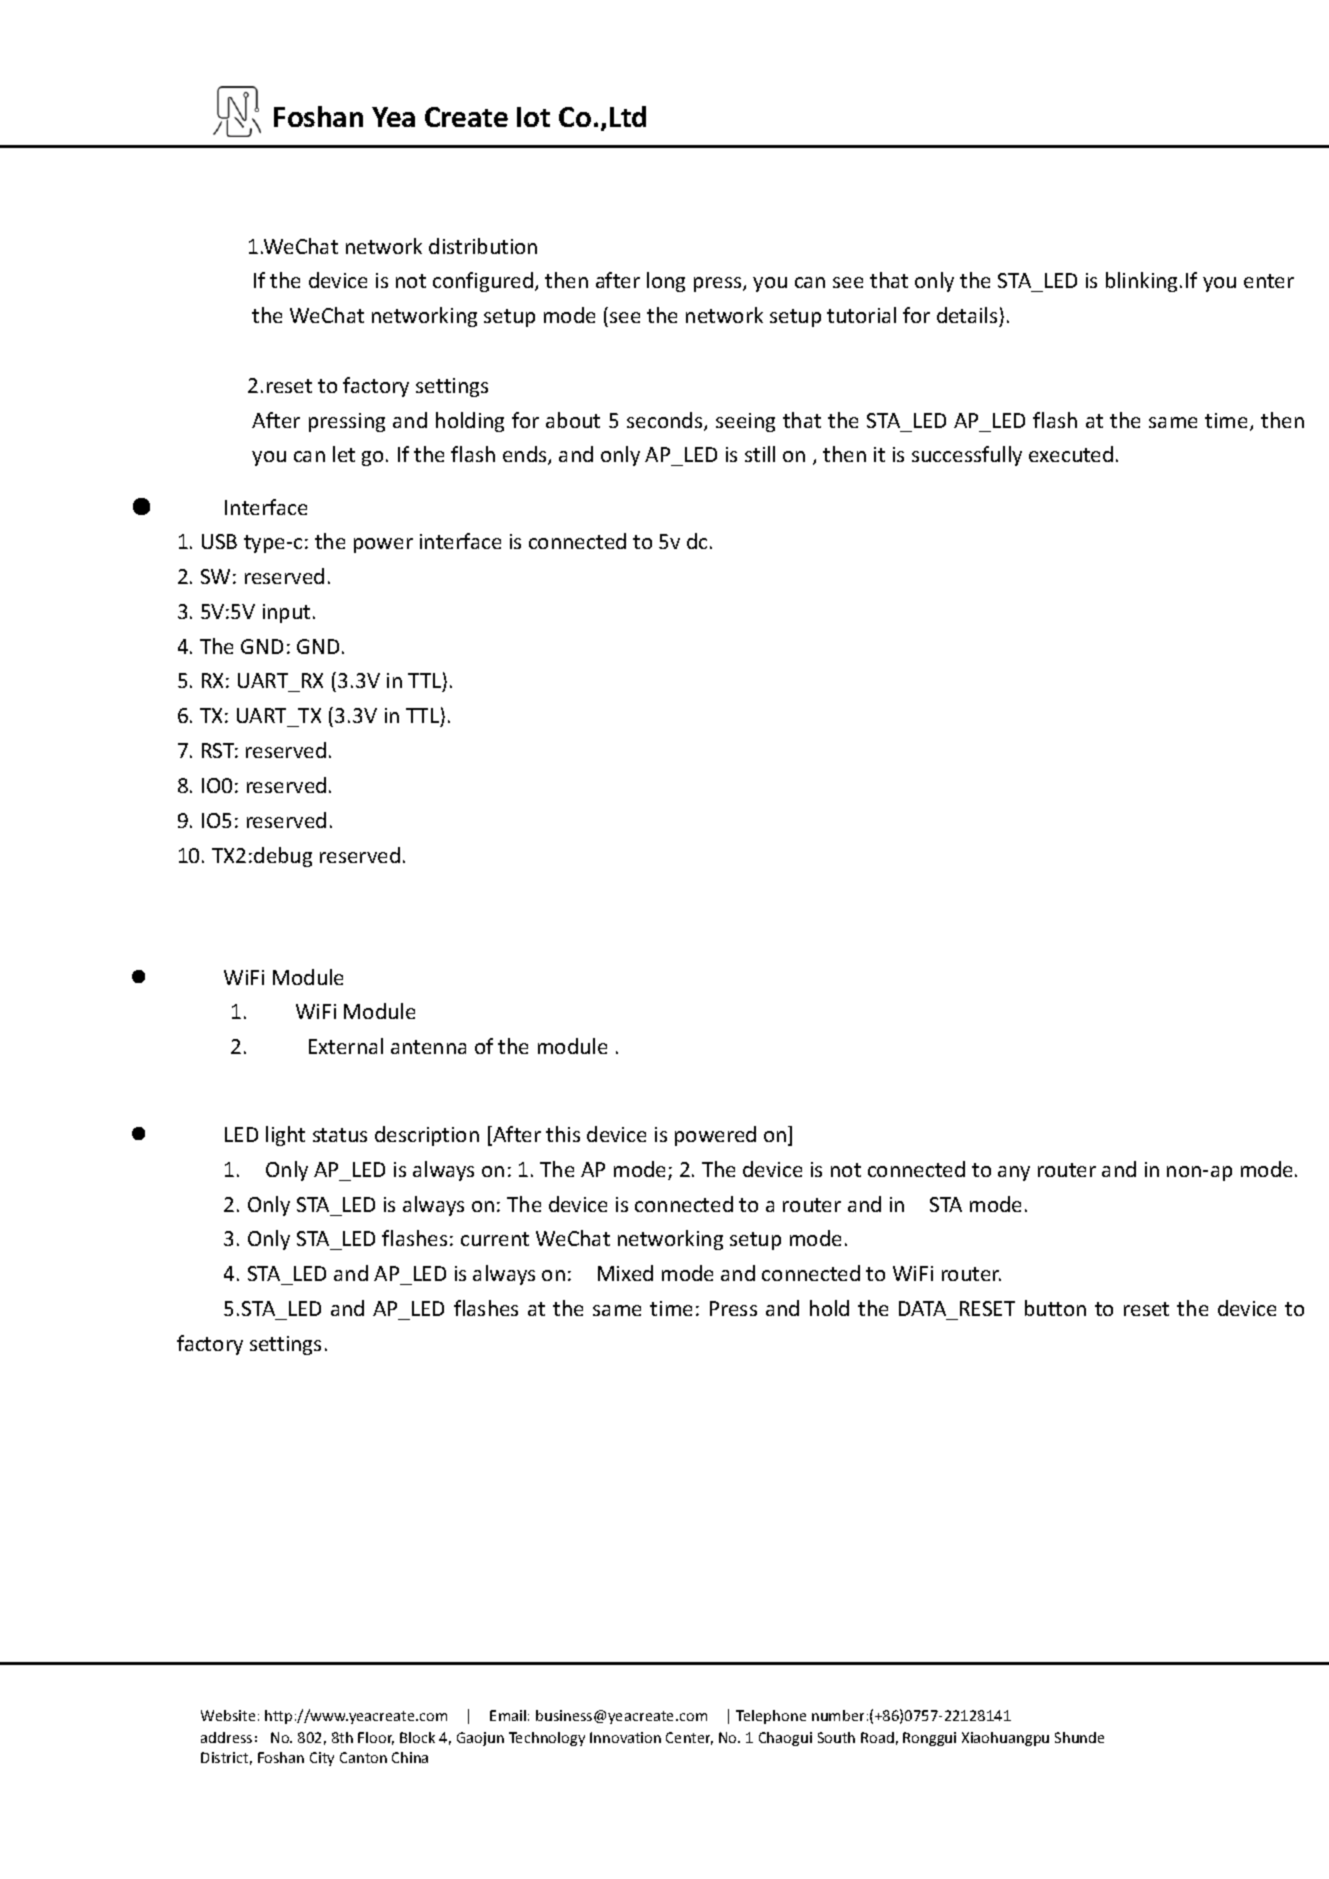 This screenshot has height=1879, width=1329. What do you see at coordinates (967, 315) in the screenshot?
I see `details` at bounding box center [967, 315].
